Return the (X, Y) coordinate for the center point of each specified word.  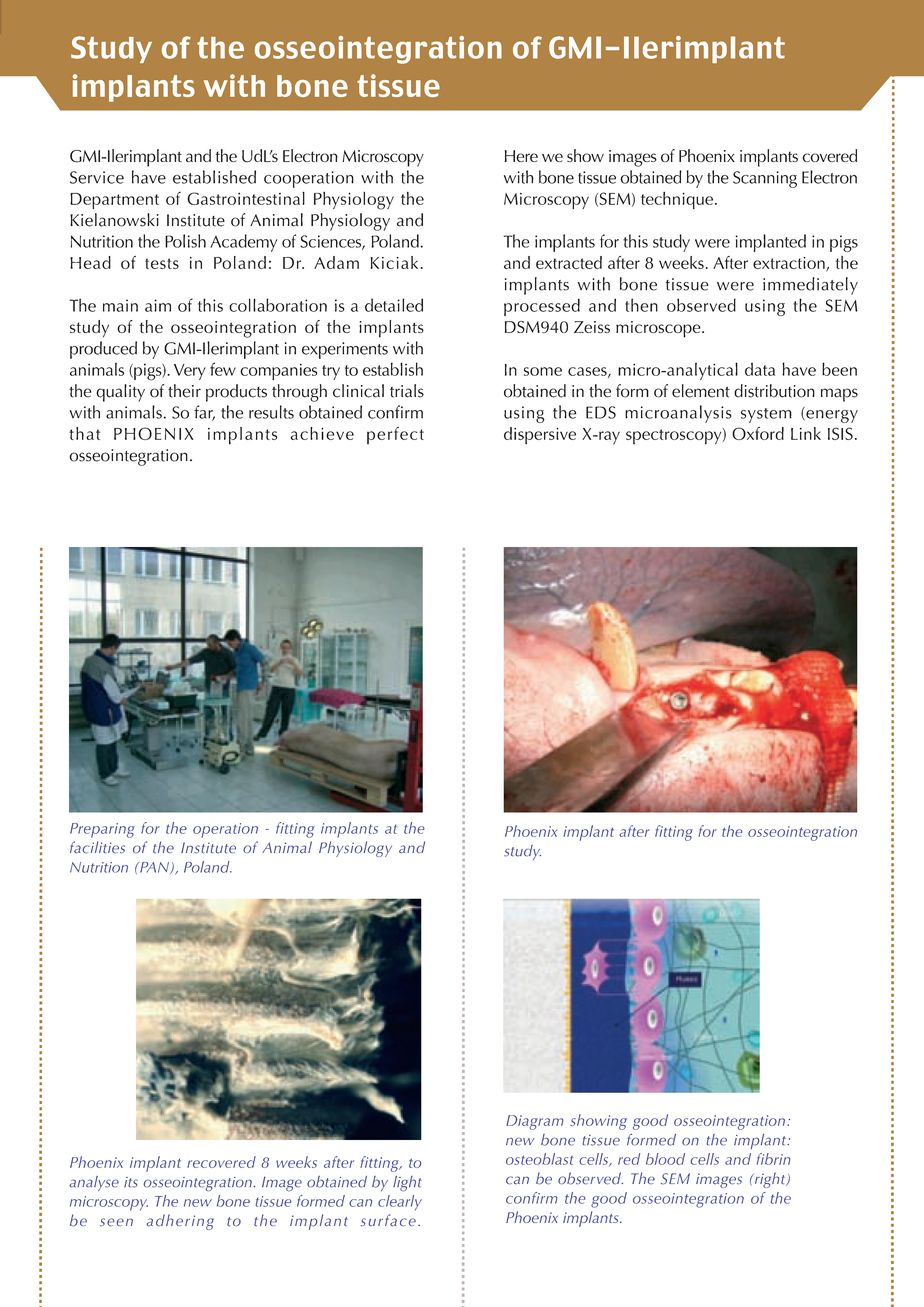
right (770, 1180)
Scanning (765, 179)
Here (521, 156)
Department (114, 201)
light (407, 1183)
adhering (180, 1222)
